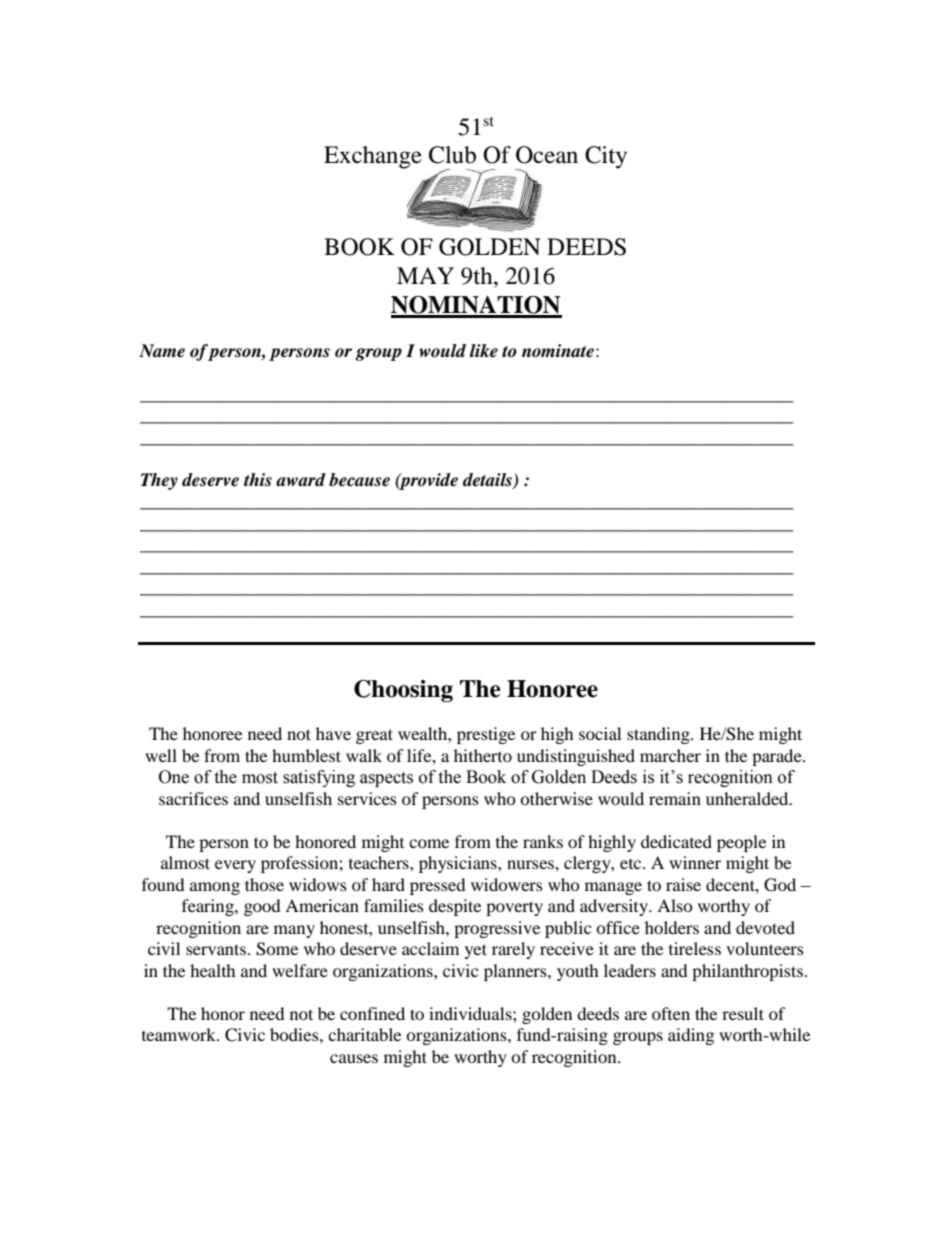  What do you see at coordinates (670, 755) in the image?
I see `marcher` at bounding box center [670, 755].
